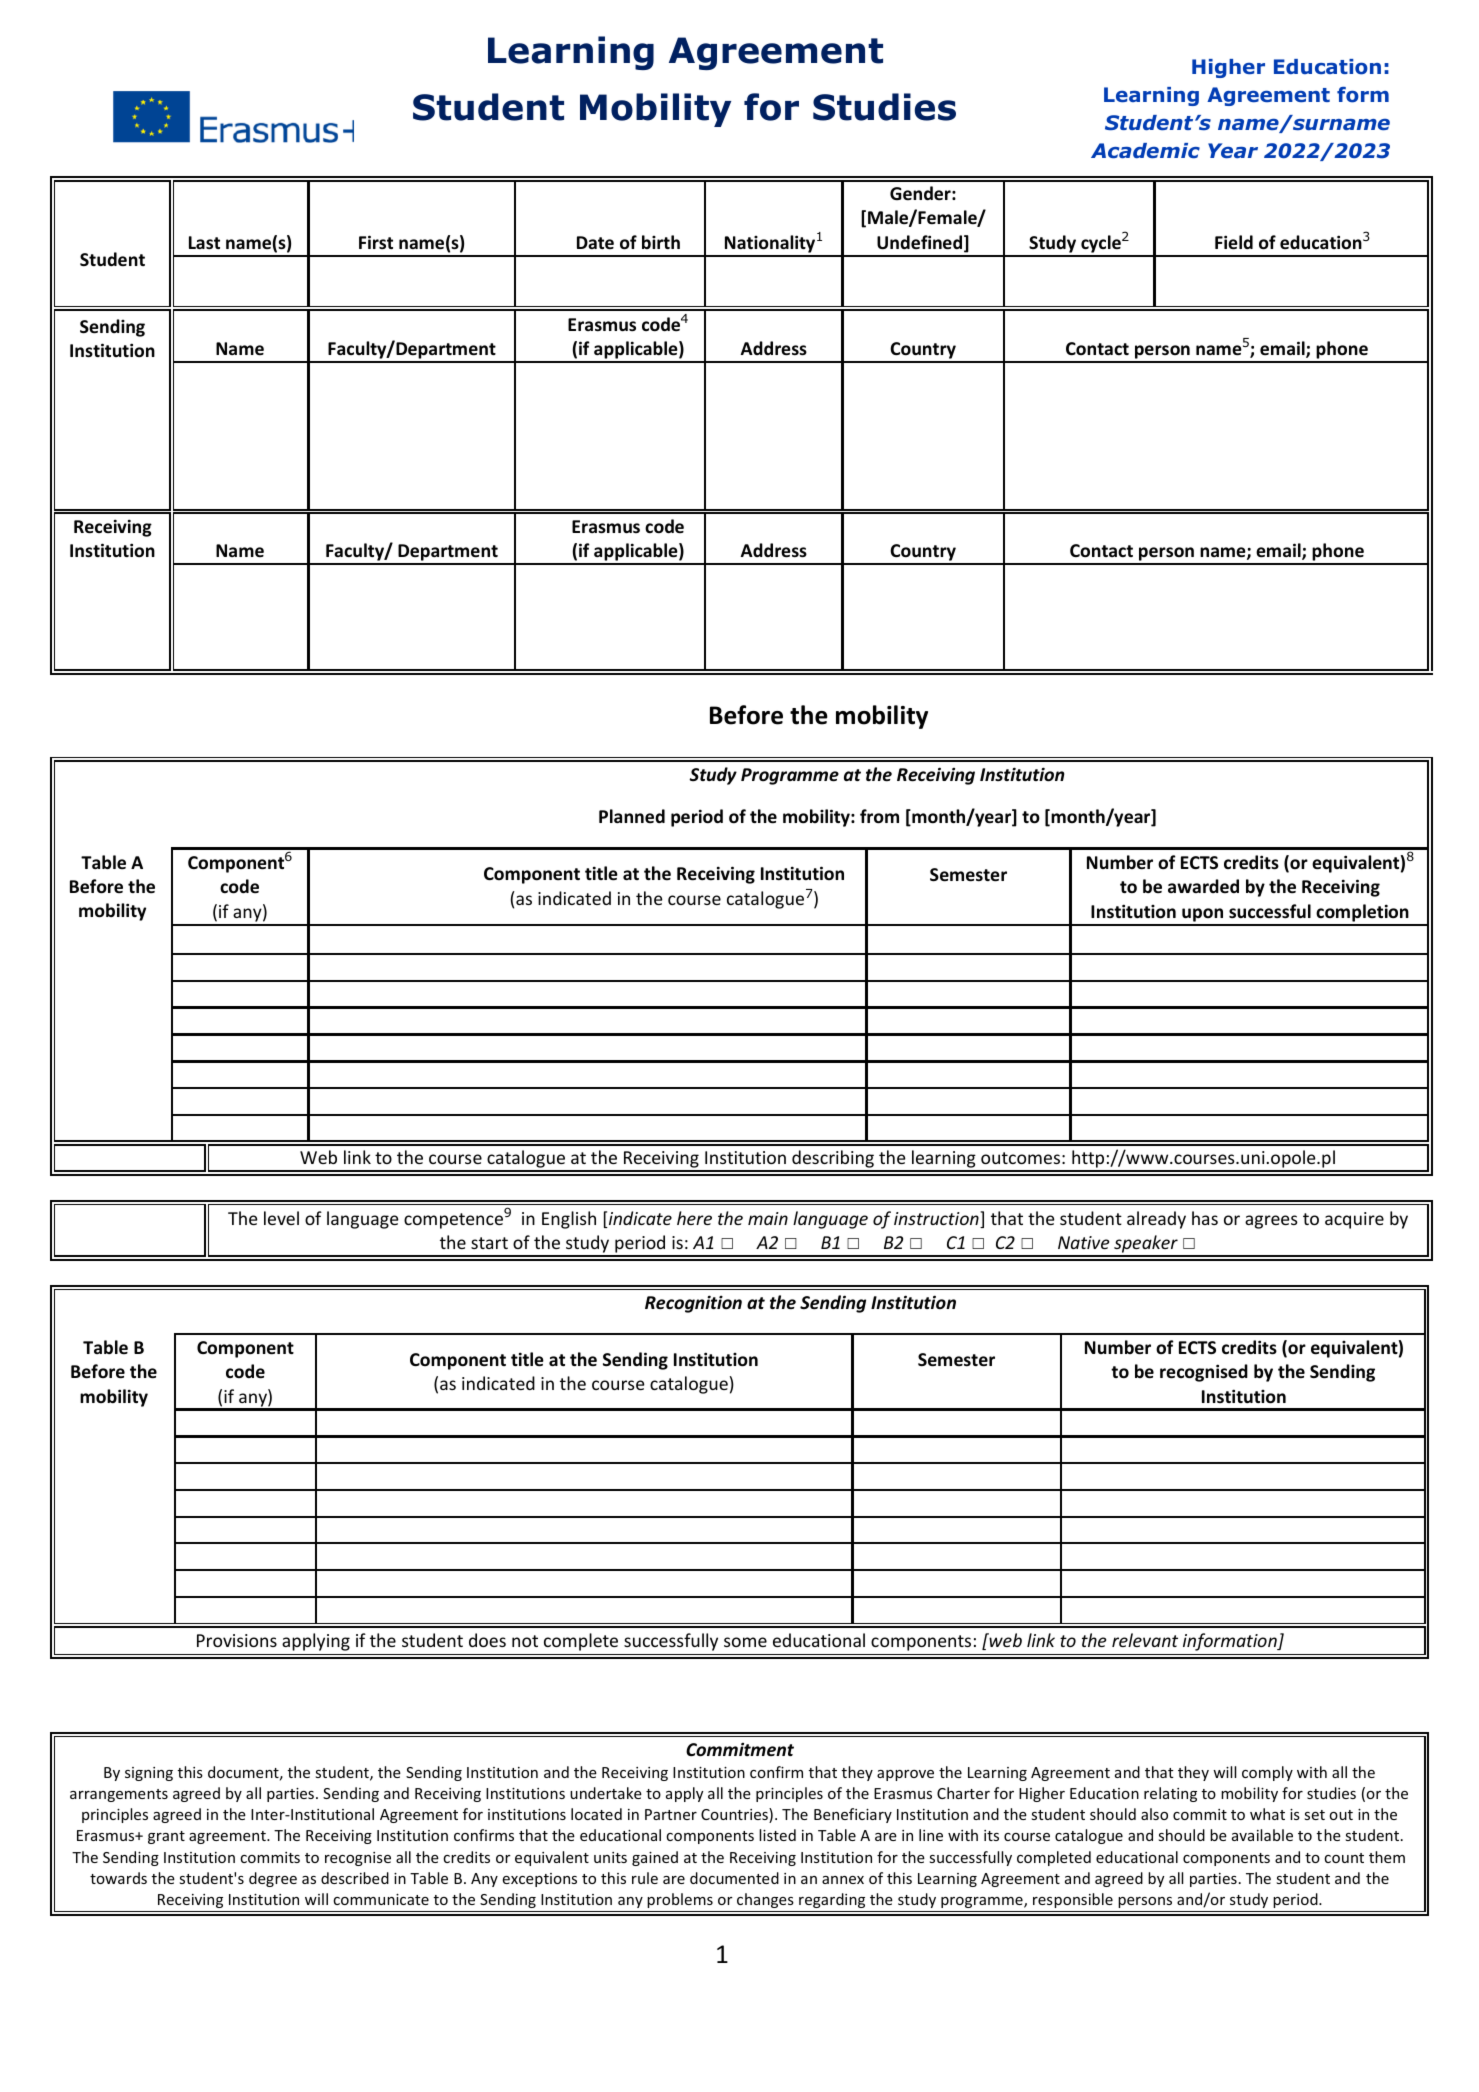  Describe the element at coordinates (777, 1835) in the screenshot. I see `listed` at that location.
